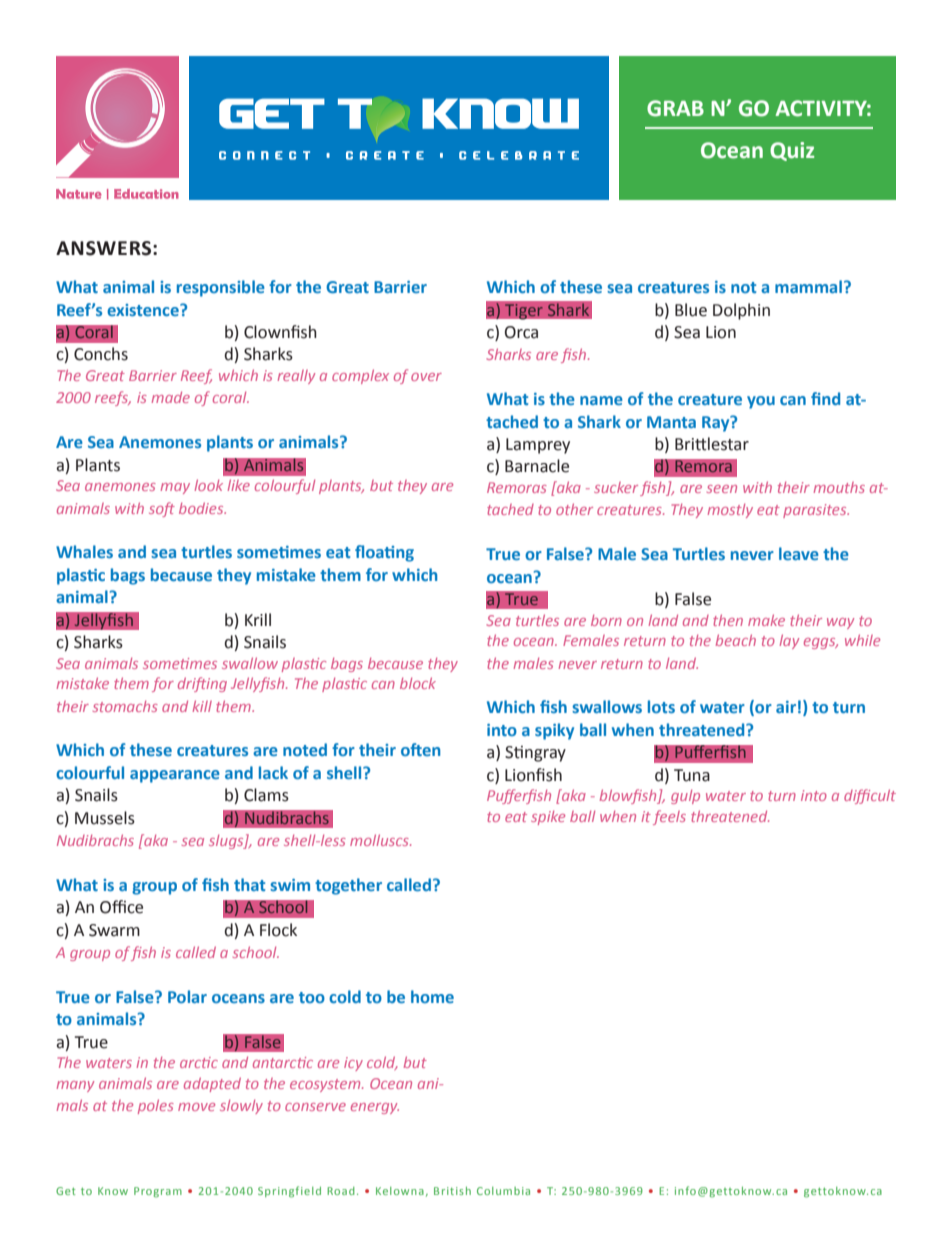 Image resolution: width=952 pixels, height=1233 pixels. I want to click on made, so click(171, 397).
